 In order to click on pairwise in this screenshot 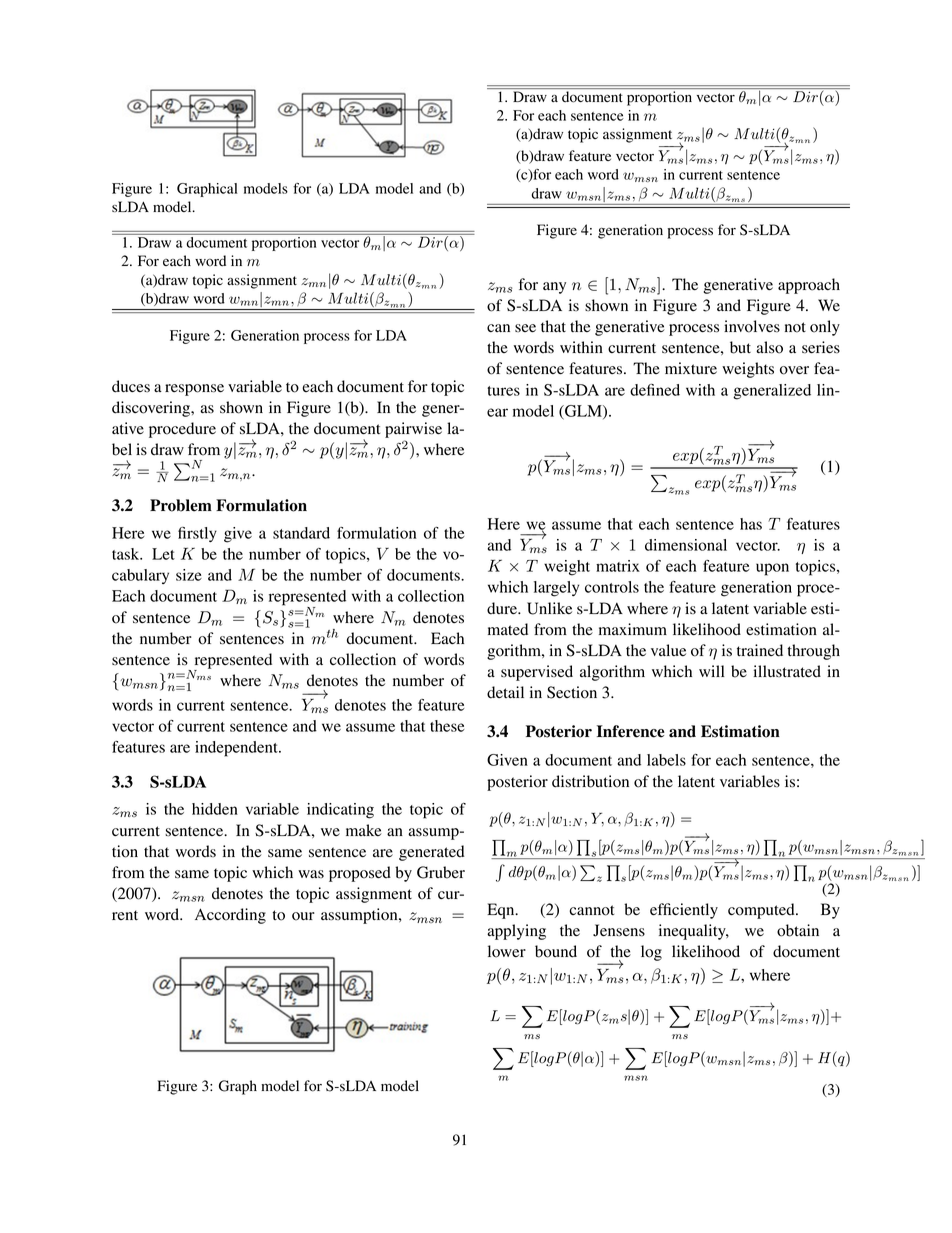, I will do `click(413, 430)`.
